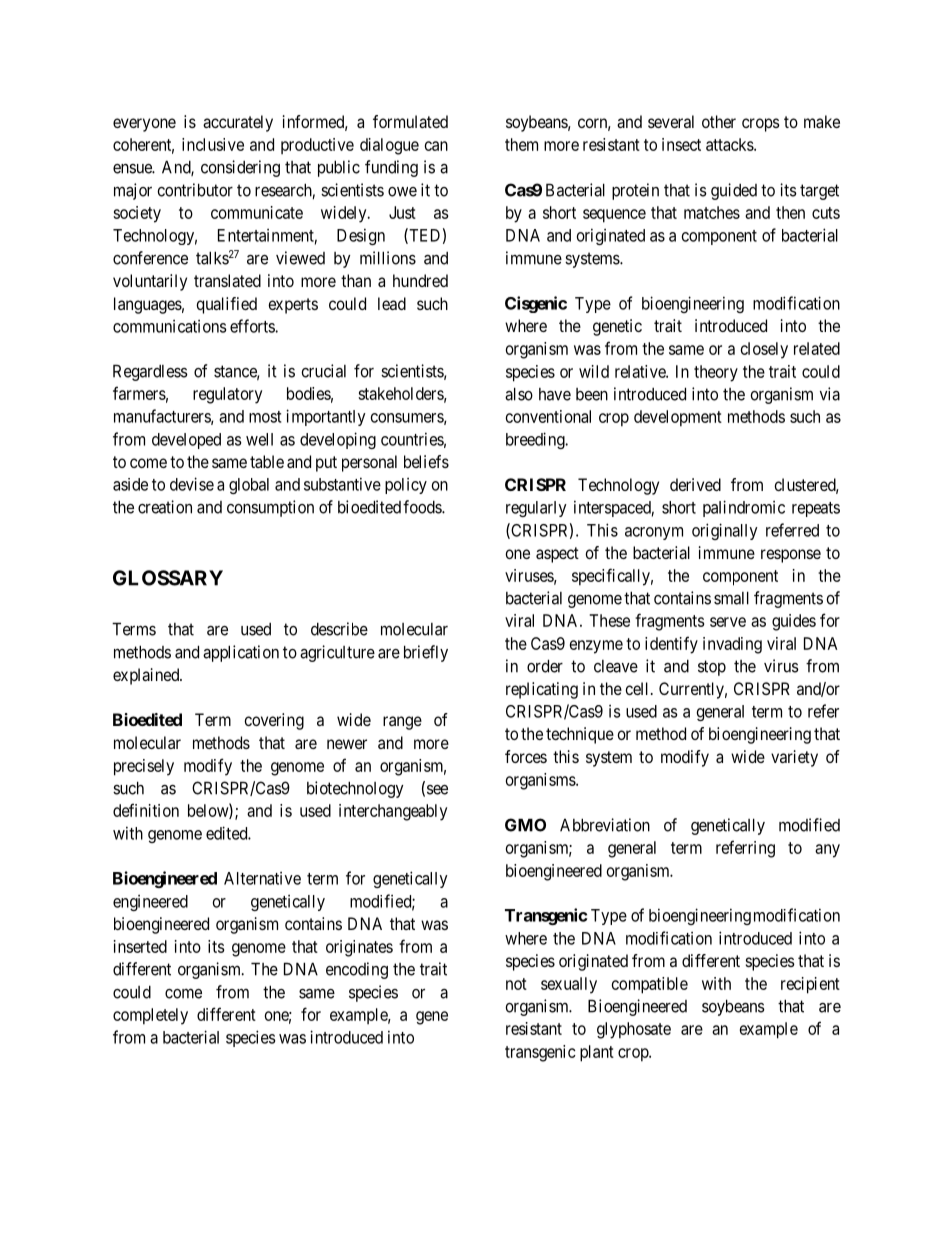 This screenshot has width=952, height=1233. What do you see at coordinates (274, 721) in the screenshot?
I see `covering` at bounding box center [274, 721].
